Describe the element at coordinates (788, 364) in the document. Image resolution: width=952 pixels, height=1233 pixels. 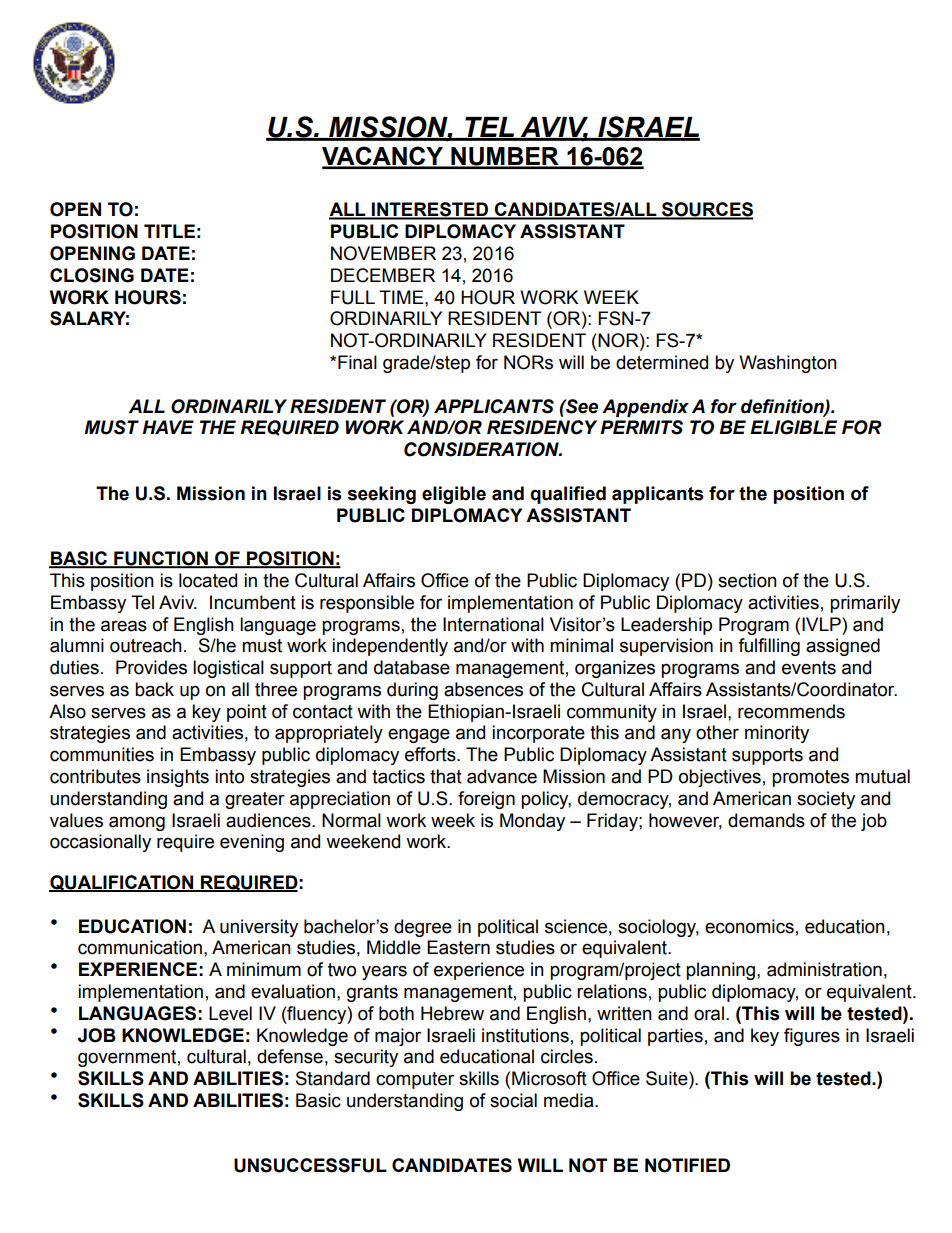
I see `Washington` at that location.
